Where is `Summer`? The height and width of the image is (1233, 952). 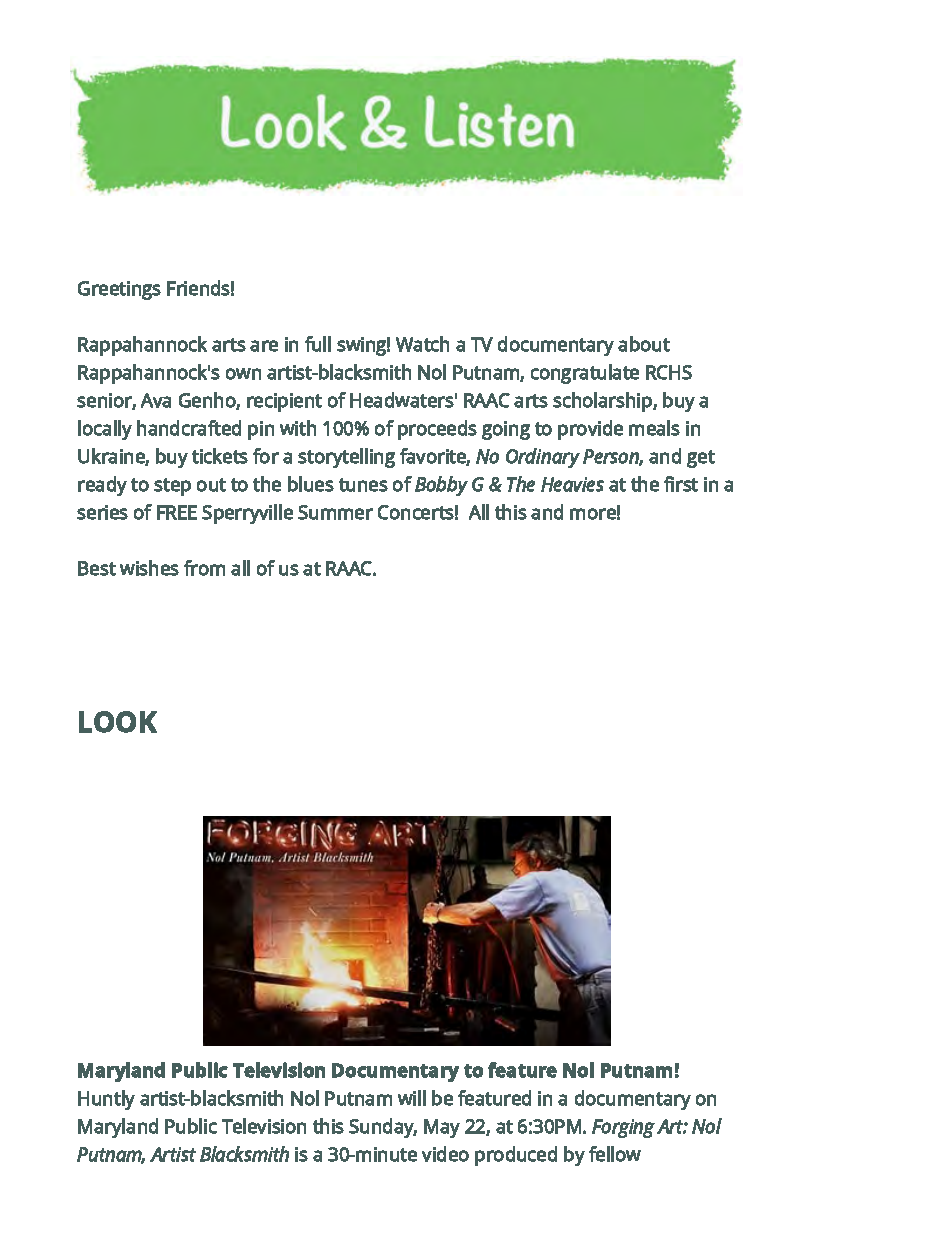 Summer is located at coordinates (335, 512).
